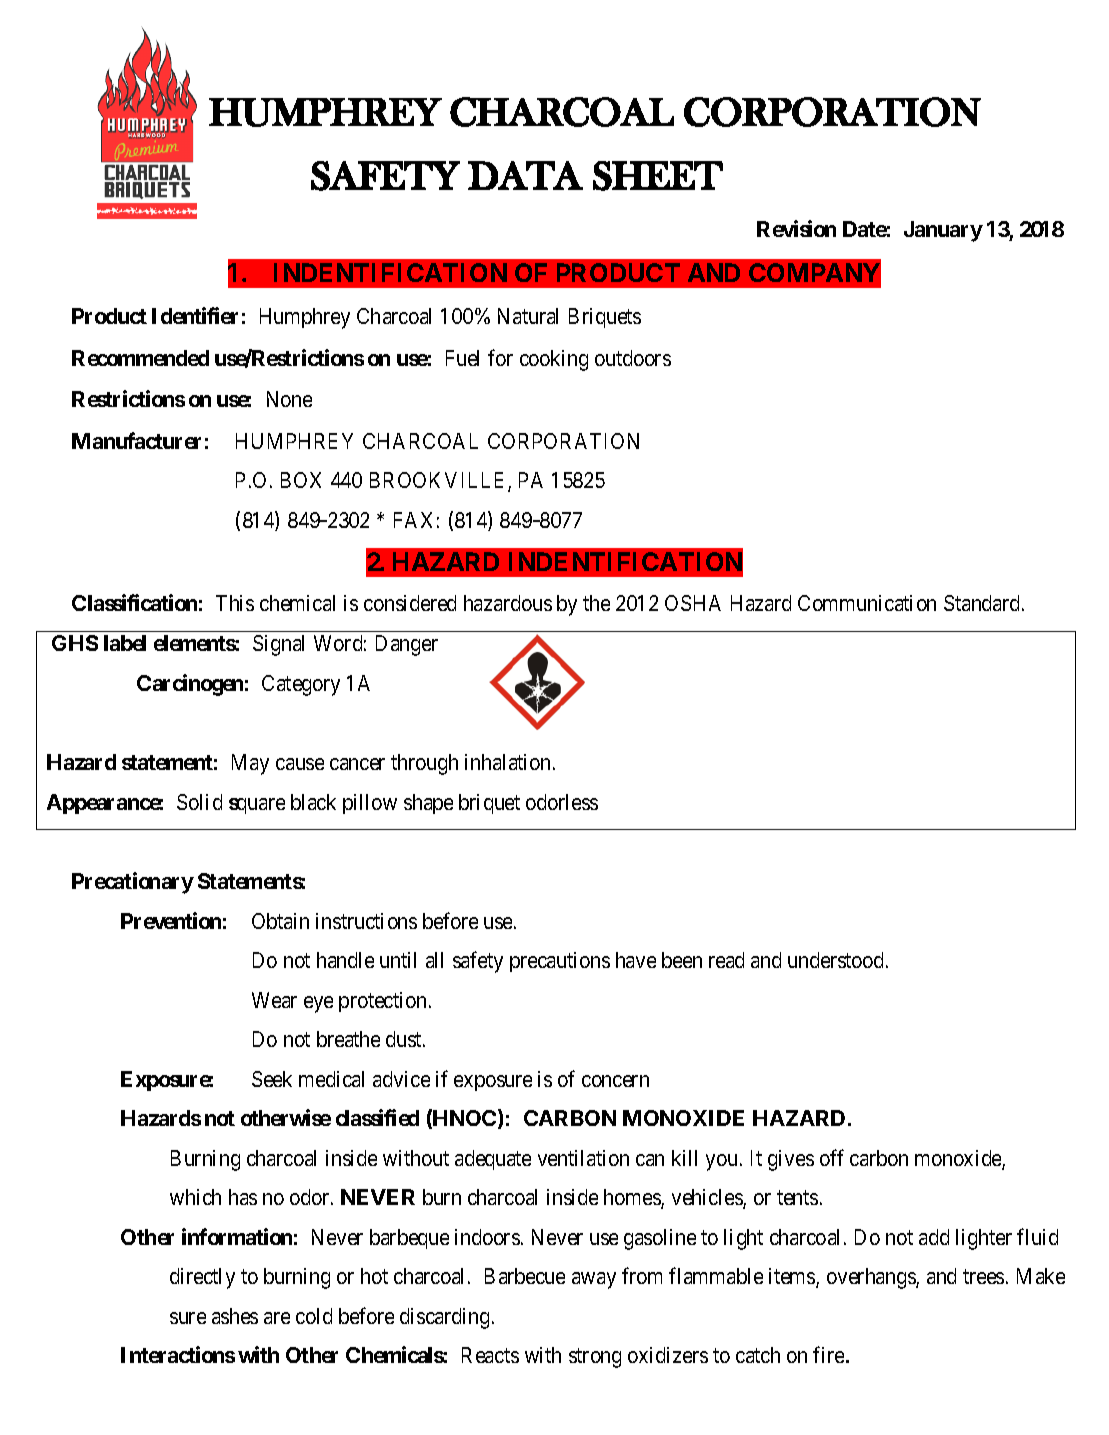  I want to click on Identifier, so click(195, 315).
